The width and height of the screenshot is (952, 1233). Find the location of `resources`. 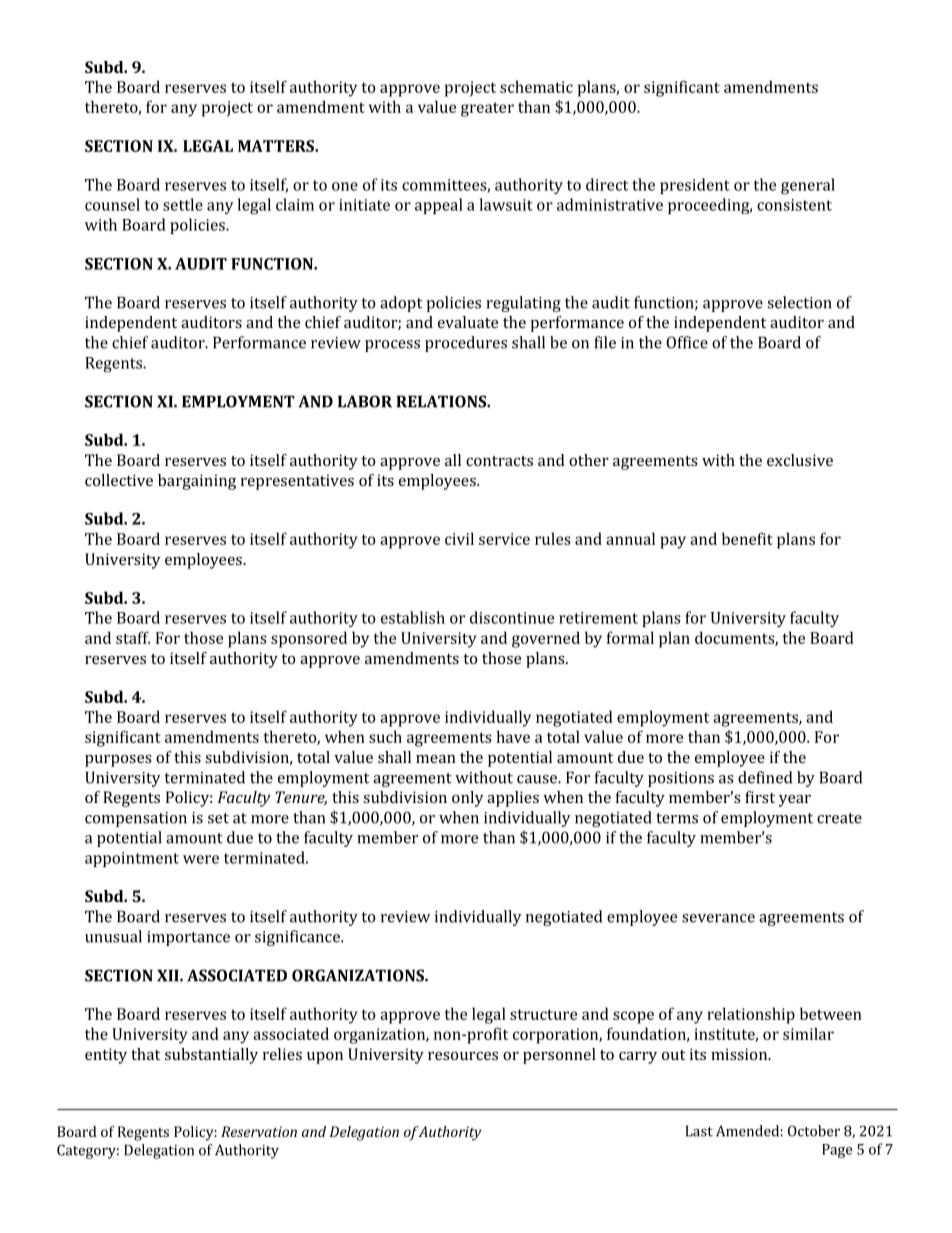

resources is located at coordinates (463, 1056).
